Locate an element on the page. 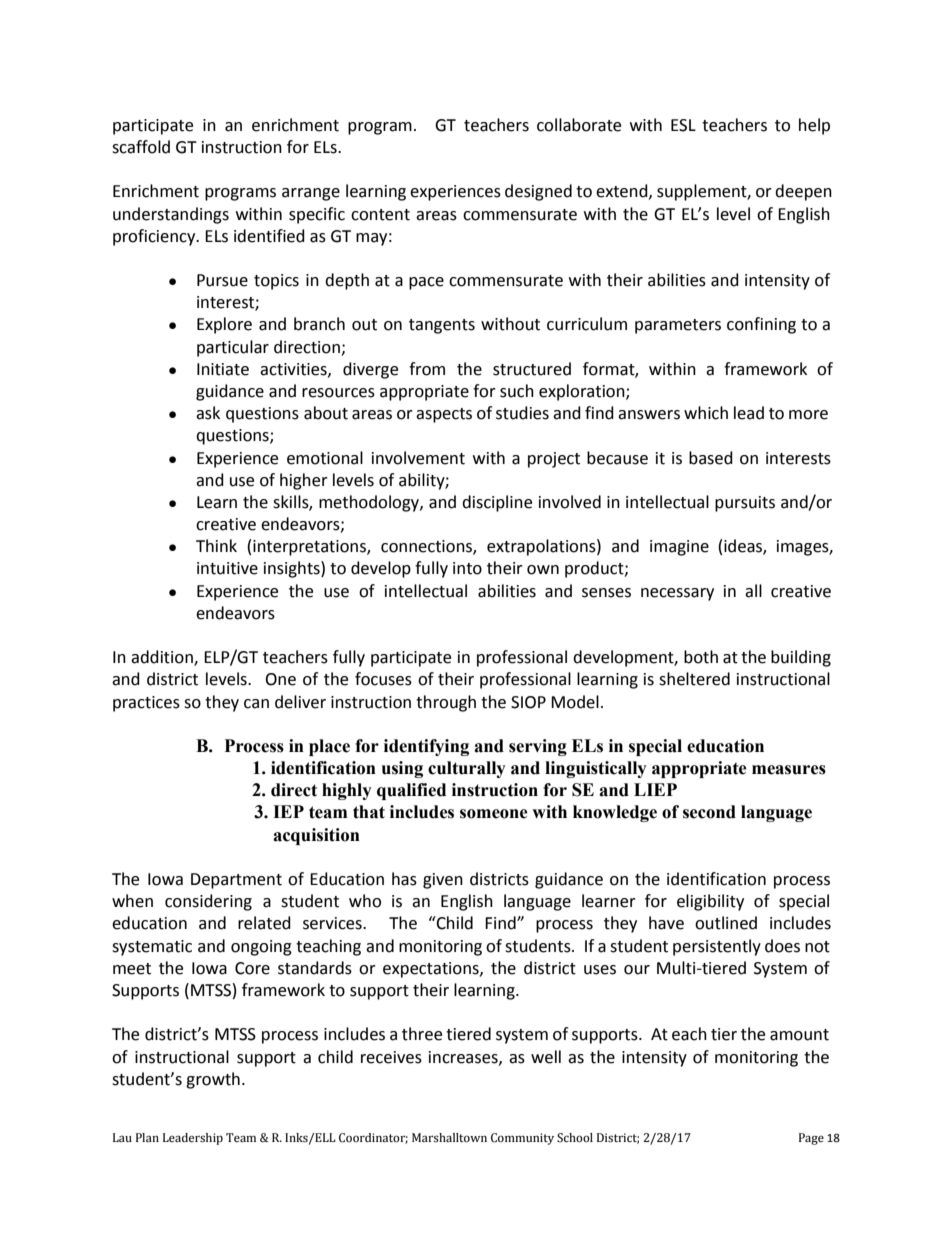  understandings is located at coordinates (171, 215).
